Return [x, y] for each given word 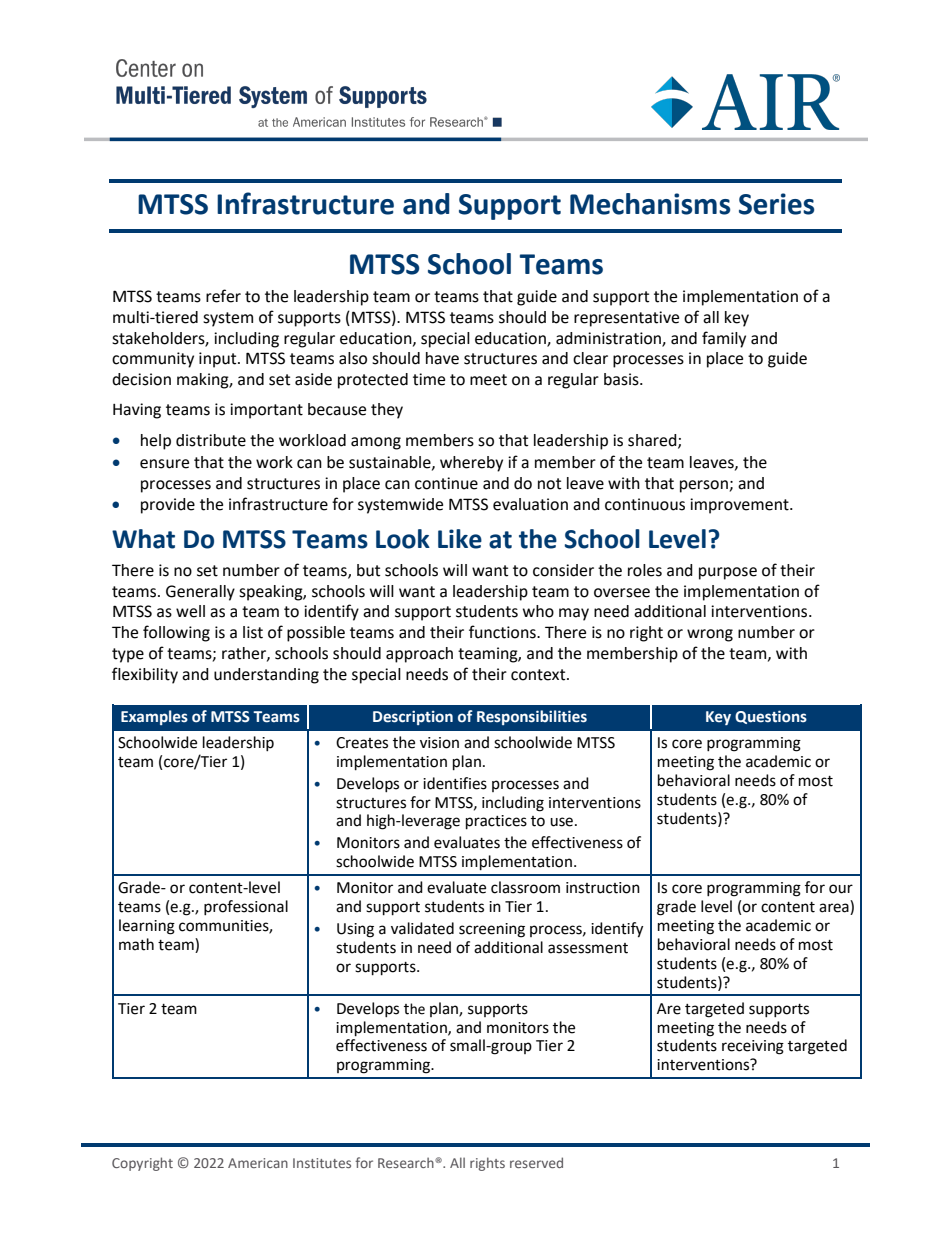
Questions [771, 717]
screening [492, 930]
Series [776, 204]
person [704, 486]
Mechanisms [650, 204]
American [258, 1163]
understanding [266, 676]
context [539, 675]
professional [246, 907]
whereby [471, 464]
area [835, 909]
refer [223, 296]
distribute [211, 440]
